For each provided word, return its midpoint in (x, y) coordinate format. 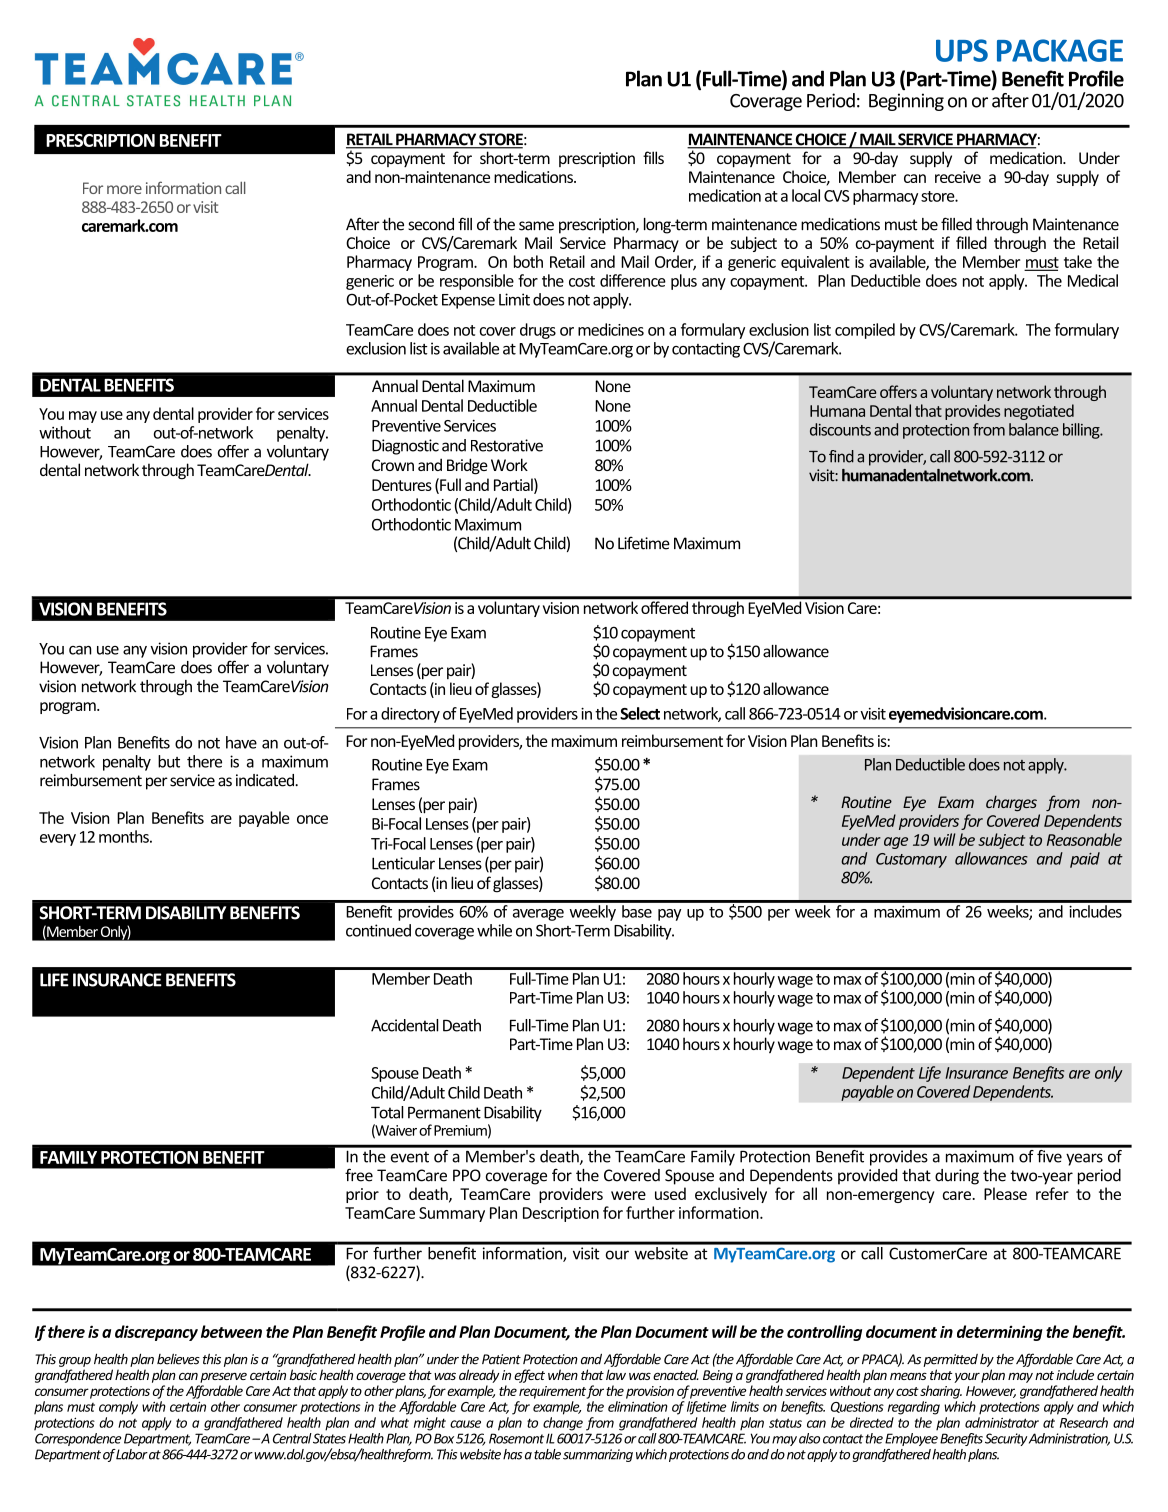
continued (378, 930)
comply (118, 1408)
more (124, 189)
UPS (962, 50)
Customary (911, 860)
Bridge (467, 466)
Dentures (402, 485)
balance (1034, 429)
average (538, 915)
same (536, 226)
